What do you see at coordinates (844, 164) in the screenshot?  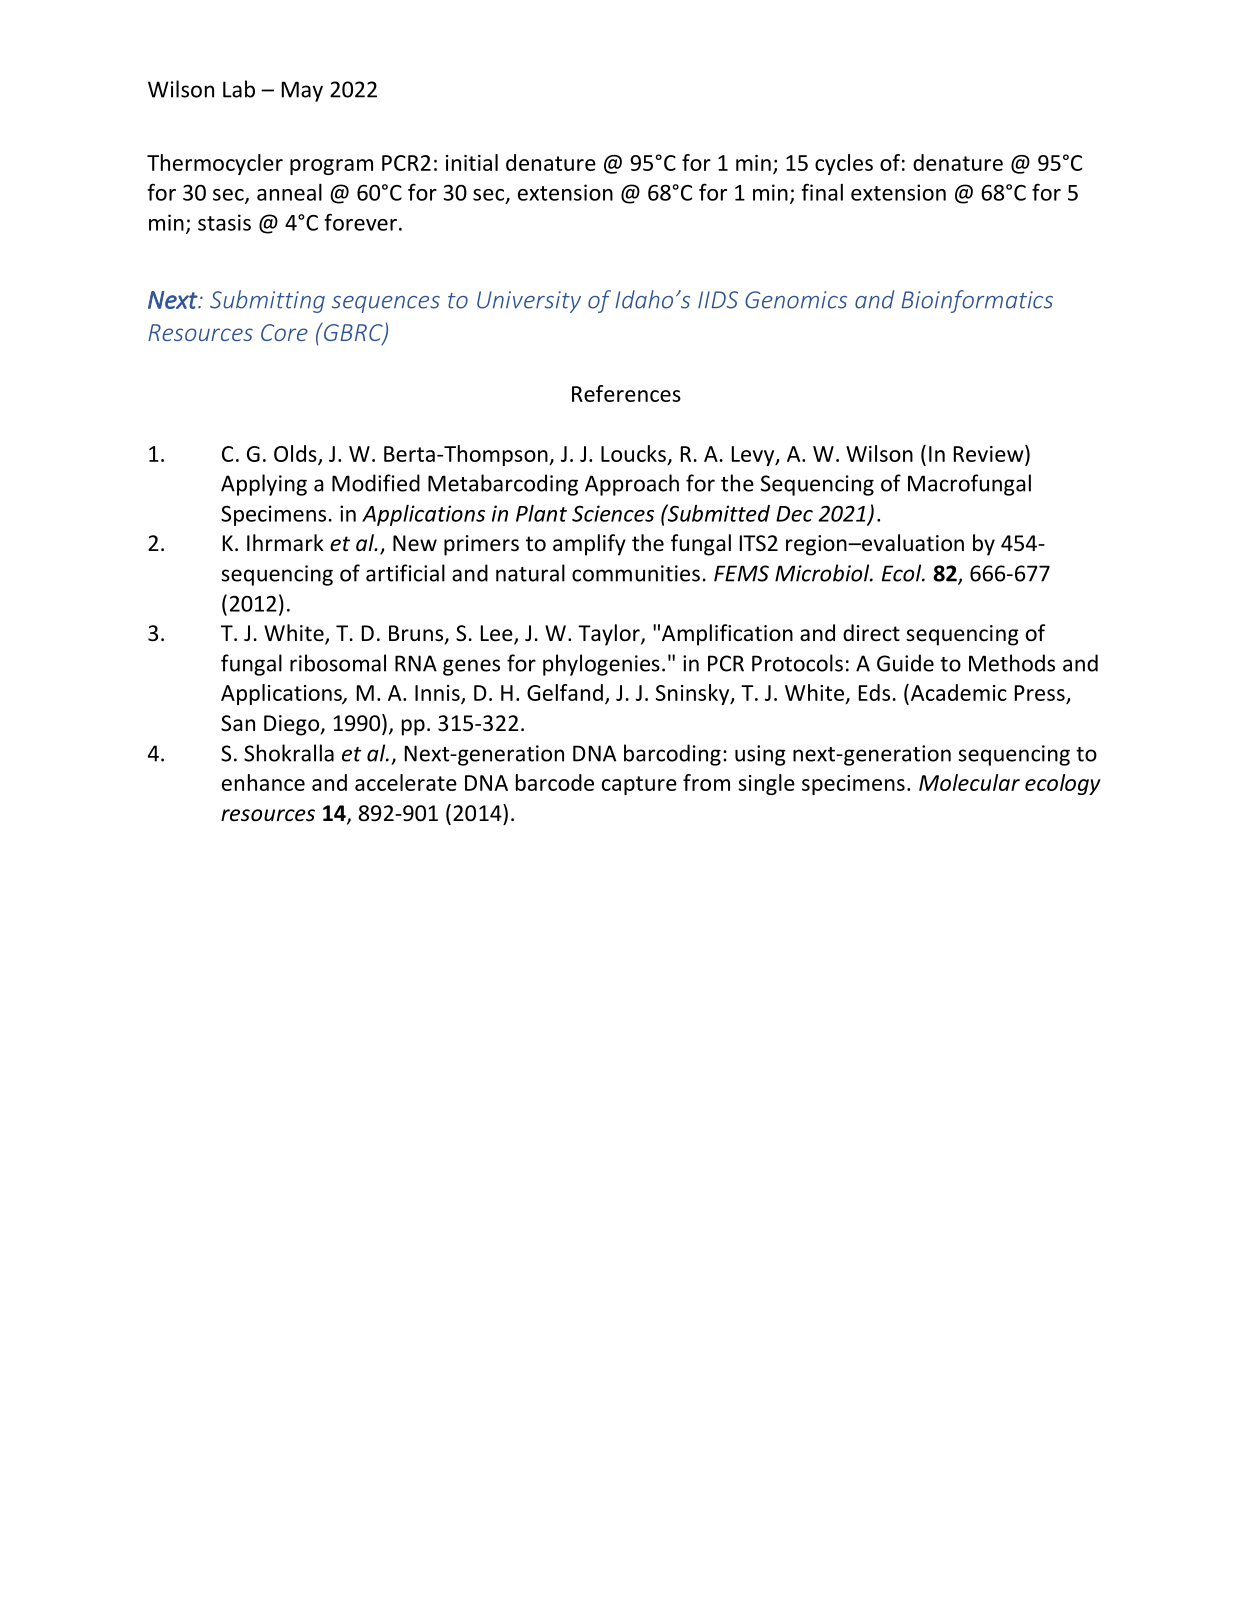 I see `cycles` at bounding box center [844, 164].
